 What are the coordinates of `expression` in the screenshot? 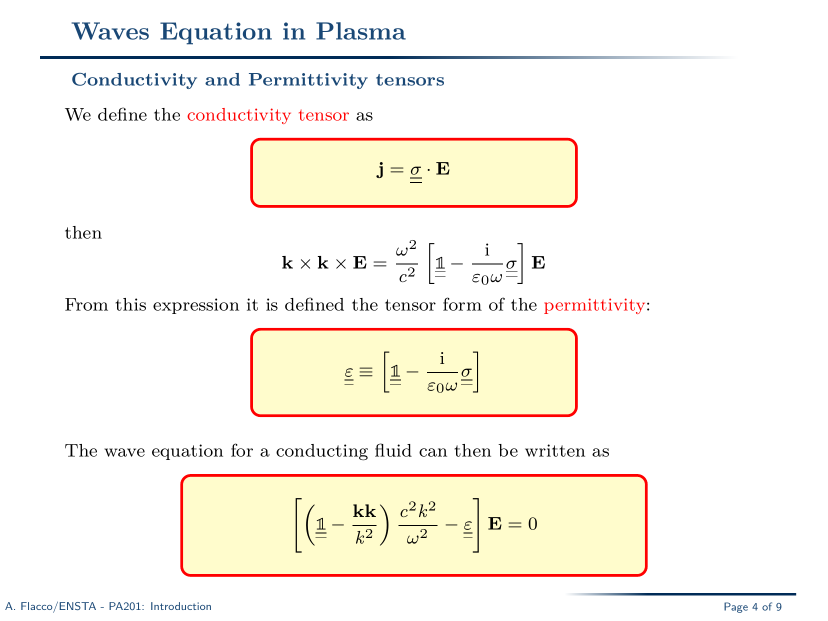 It's located at (196, 306).
